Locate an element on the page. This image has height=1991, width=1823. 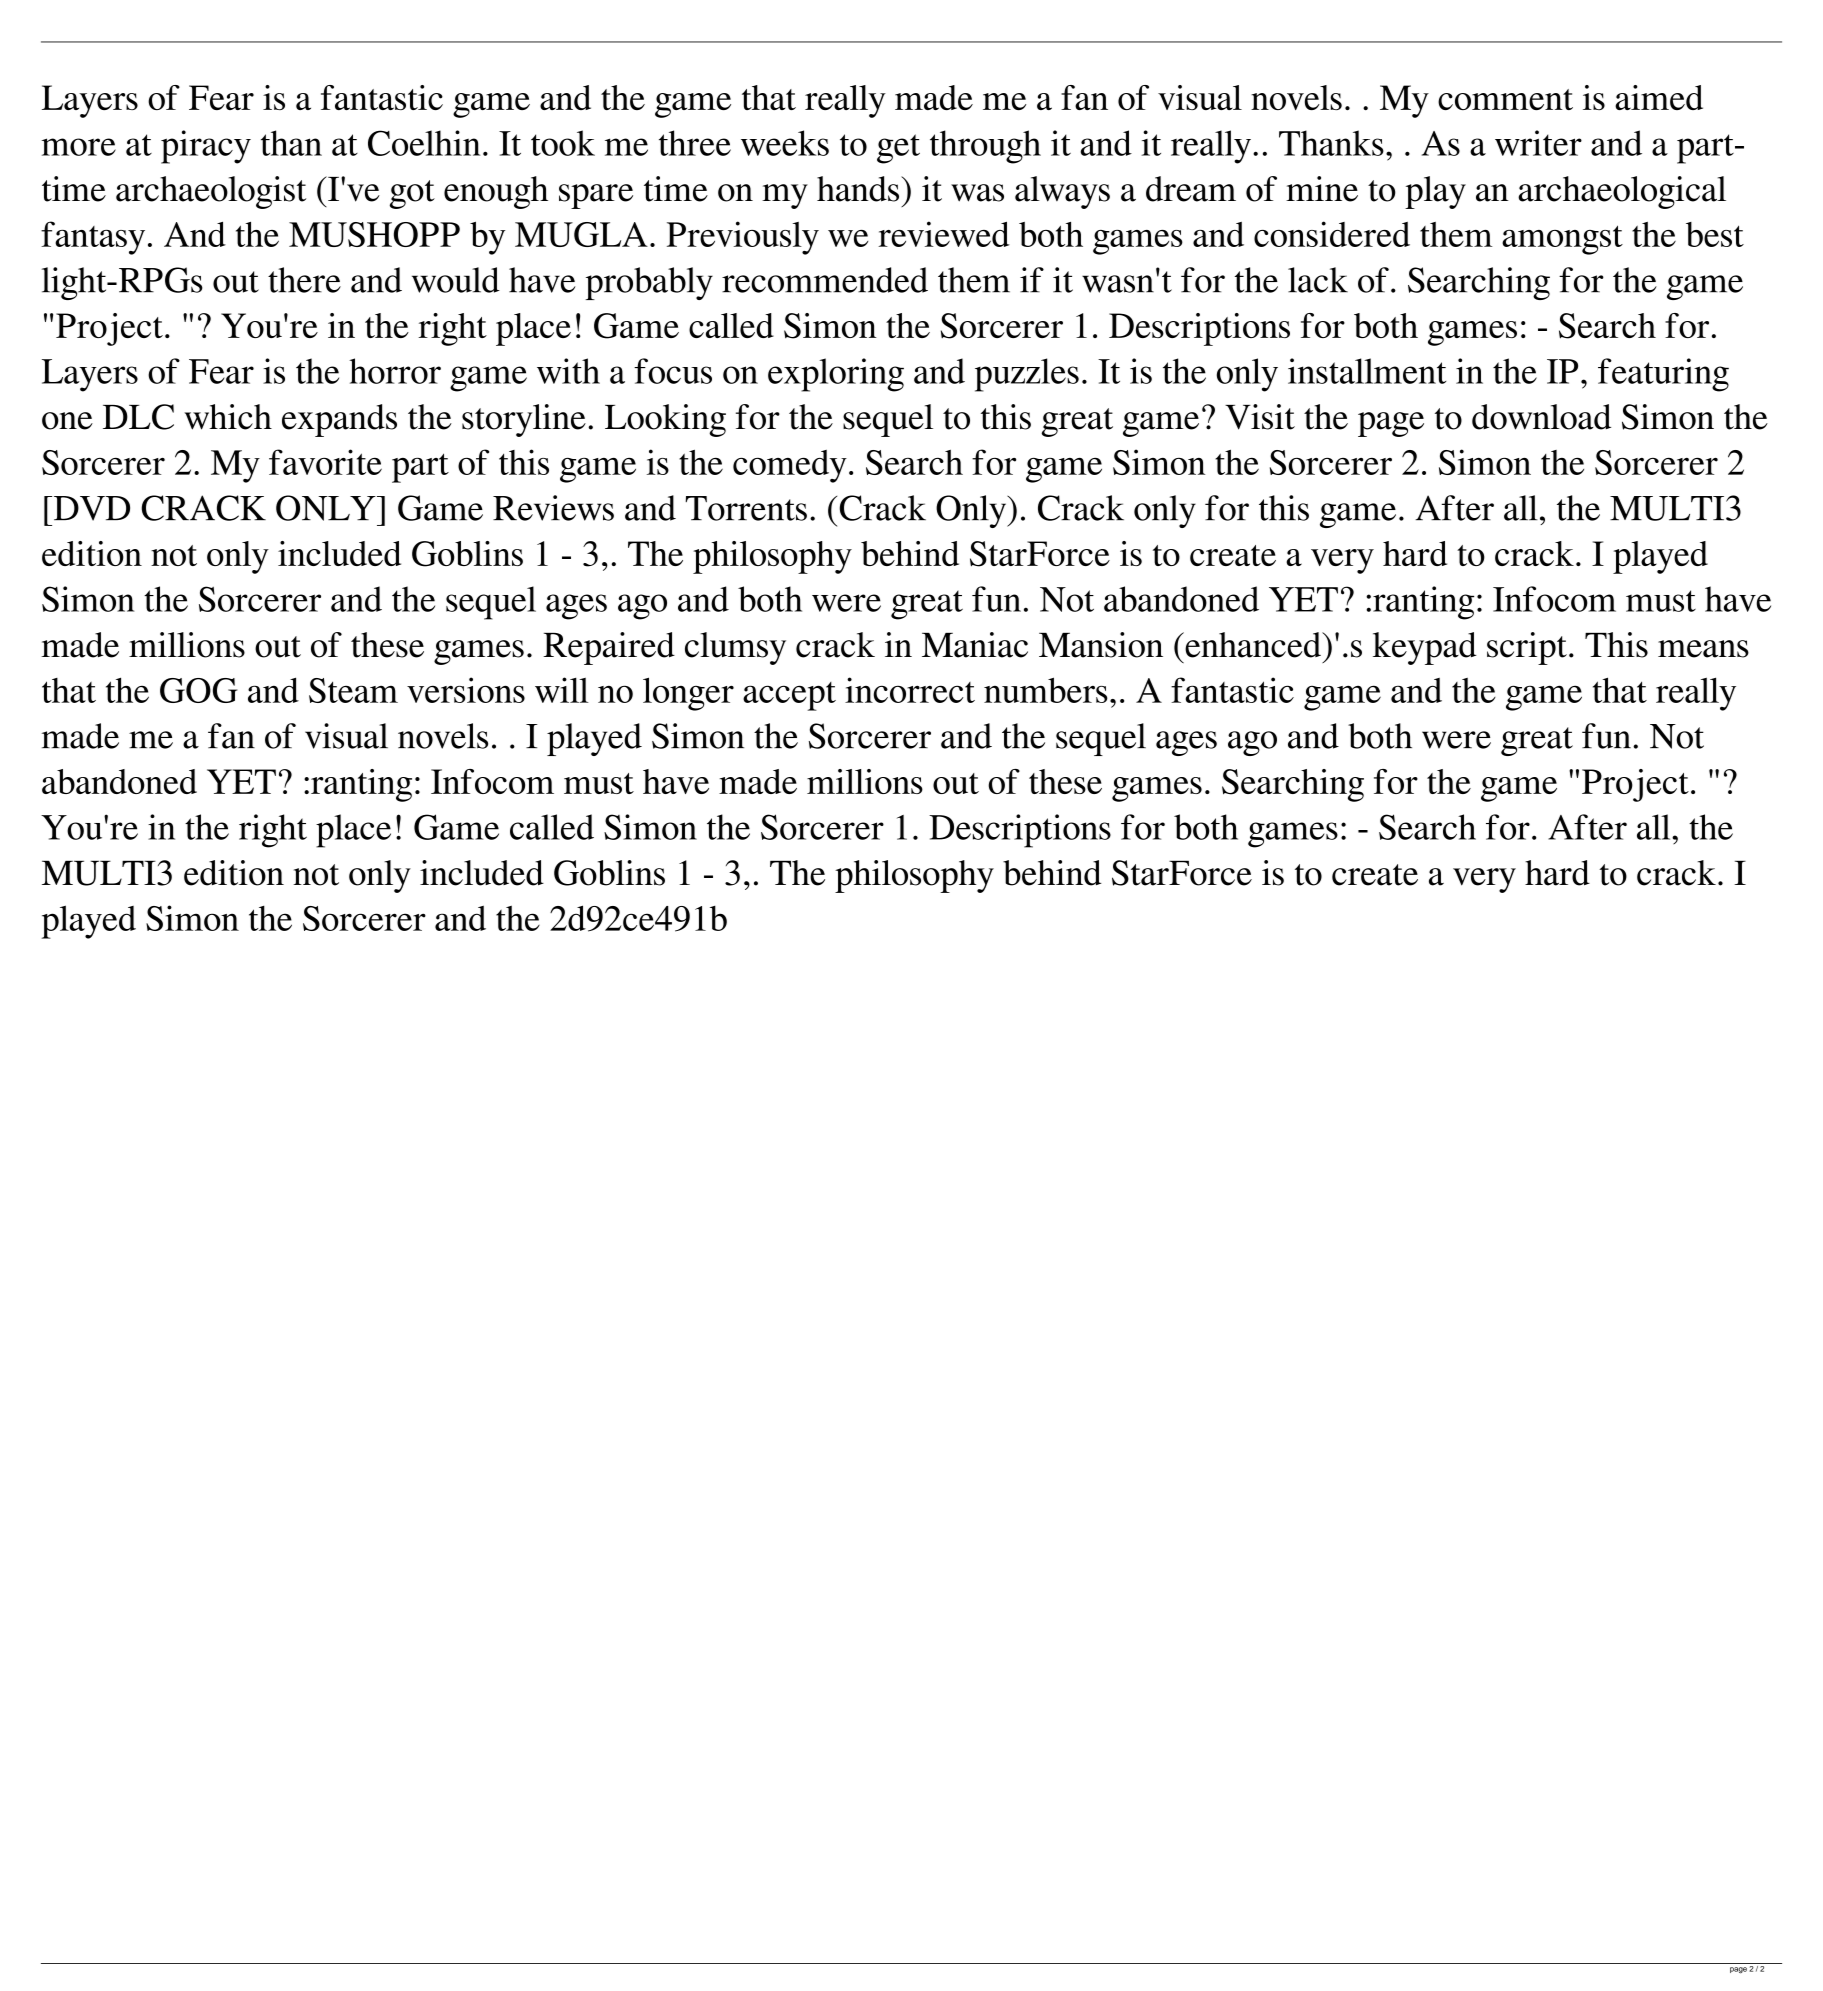
get is located at coordinates (898, 149).
